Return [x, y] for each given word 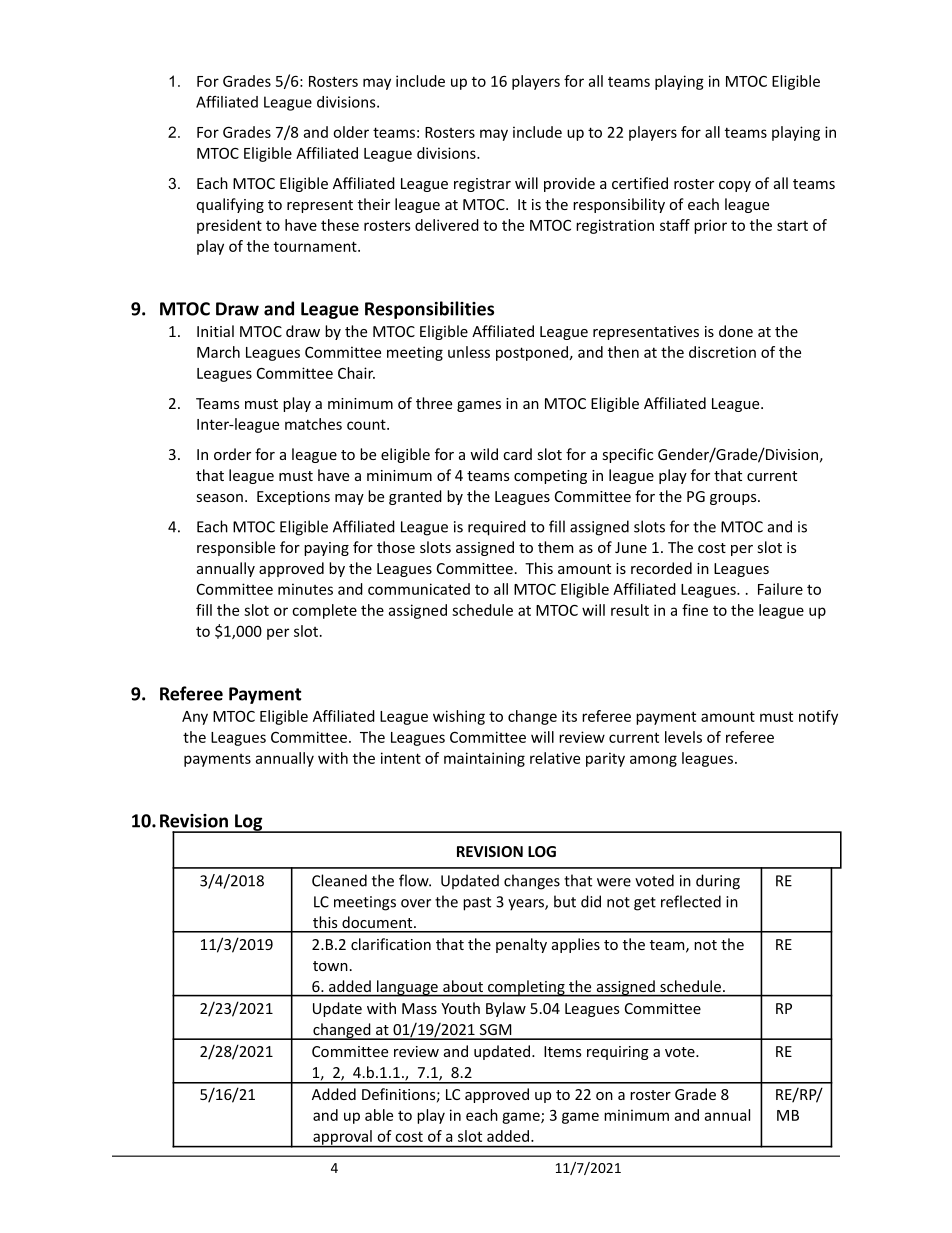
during [718, 882]
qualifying [230, 205]
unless [469, 352]
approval [342, 1138]
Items [562, 1051]
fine [695, 610]
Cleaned [339, 880]
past [477, 904]
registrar [482, 185]
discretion [722, 352]
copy [735, 186]
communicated [419, 589]
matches [313, 424]
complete [324, 611]
